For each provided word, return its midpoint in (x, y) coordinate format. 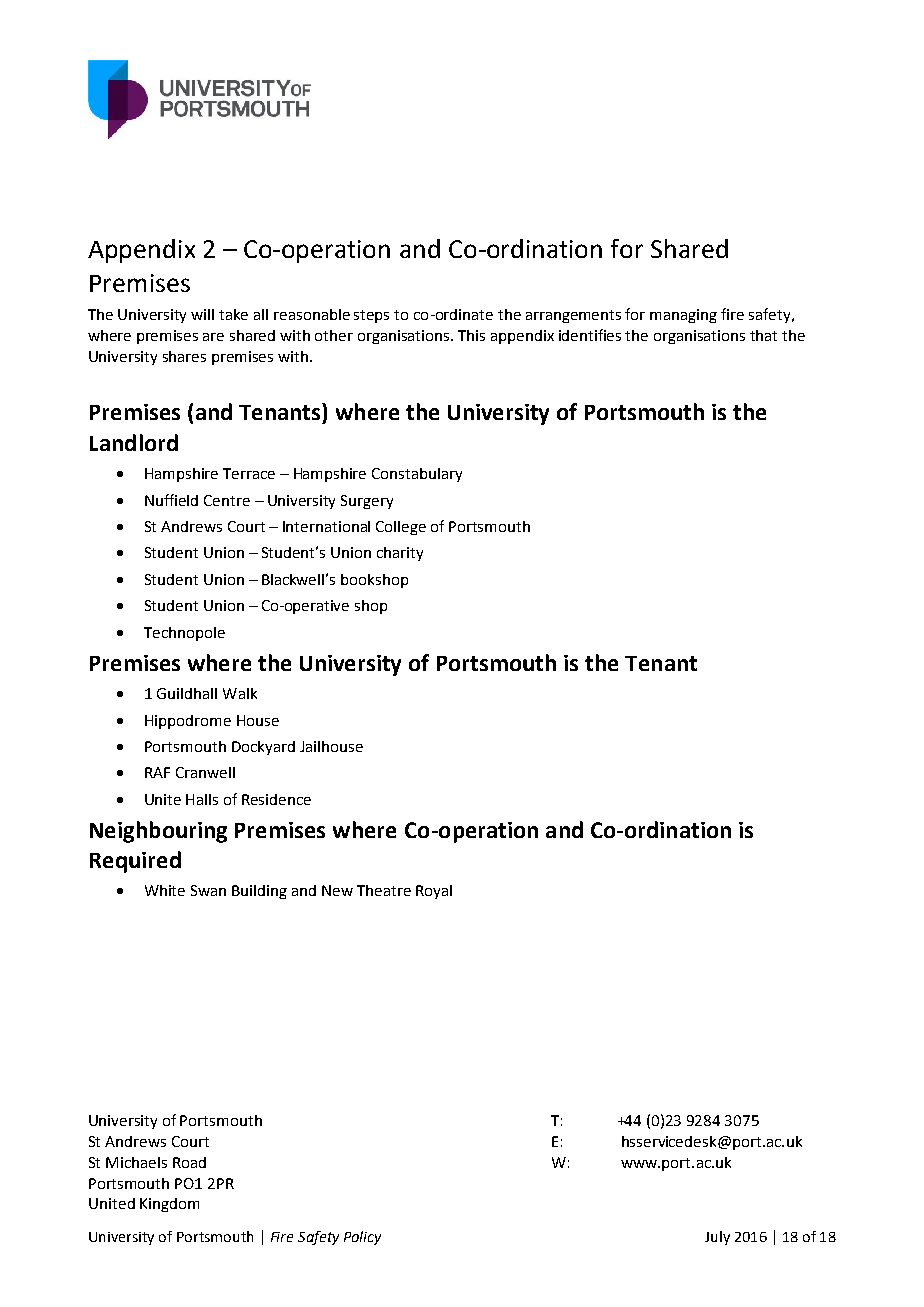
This (471, 335)
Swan (208, 890)
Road (189, 1162)
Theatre (384, 890)
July (717, 1238)
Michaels (136, 1162)
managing (683, 316)
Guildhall (187, 693)
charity (400, 554)
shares (184, 356)
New (337, 890)
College (401, 528)
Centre (227, 500)
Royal (434, 892)
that (763, 335)
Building (259, 892)
